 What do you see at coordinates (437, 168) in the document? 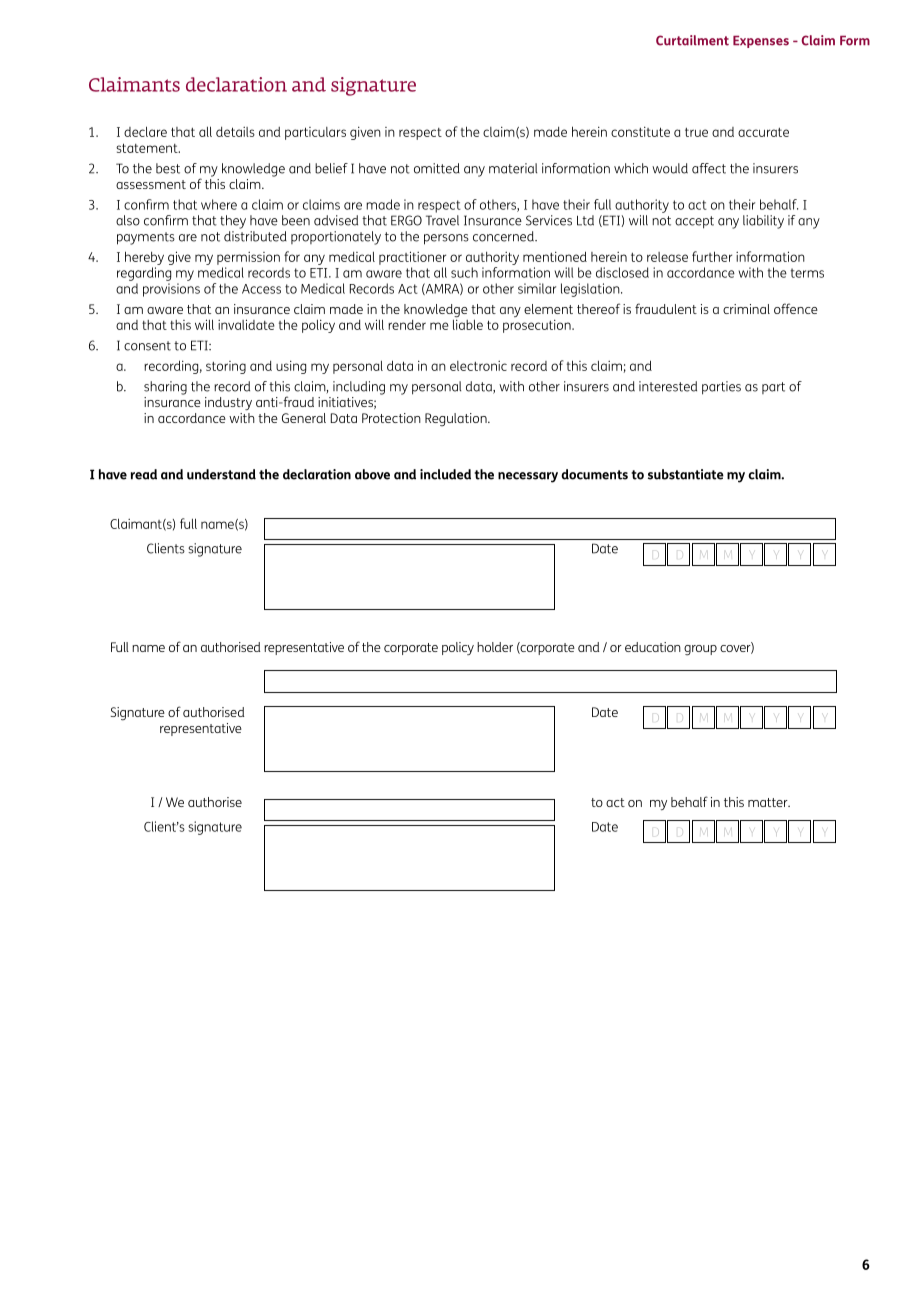
I see `omitted` at bounding box center [437, 168].
